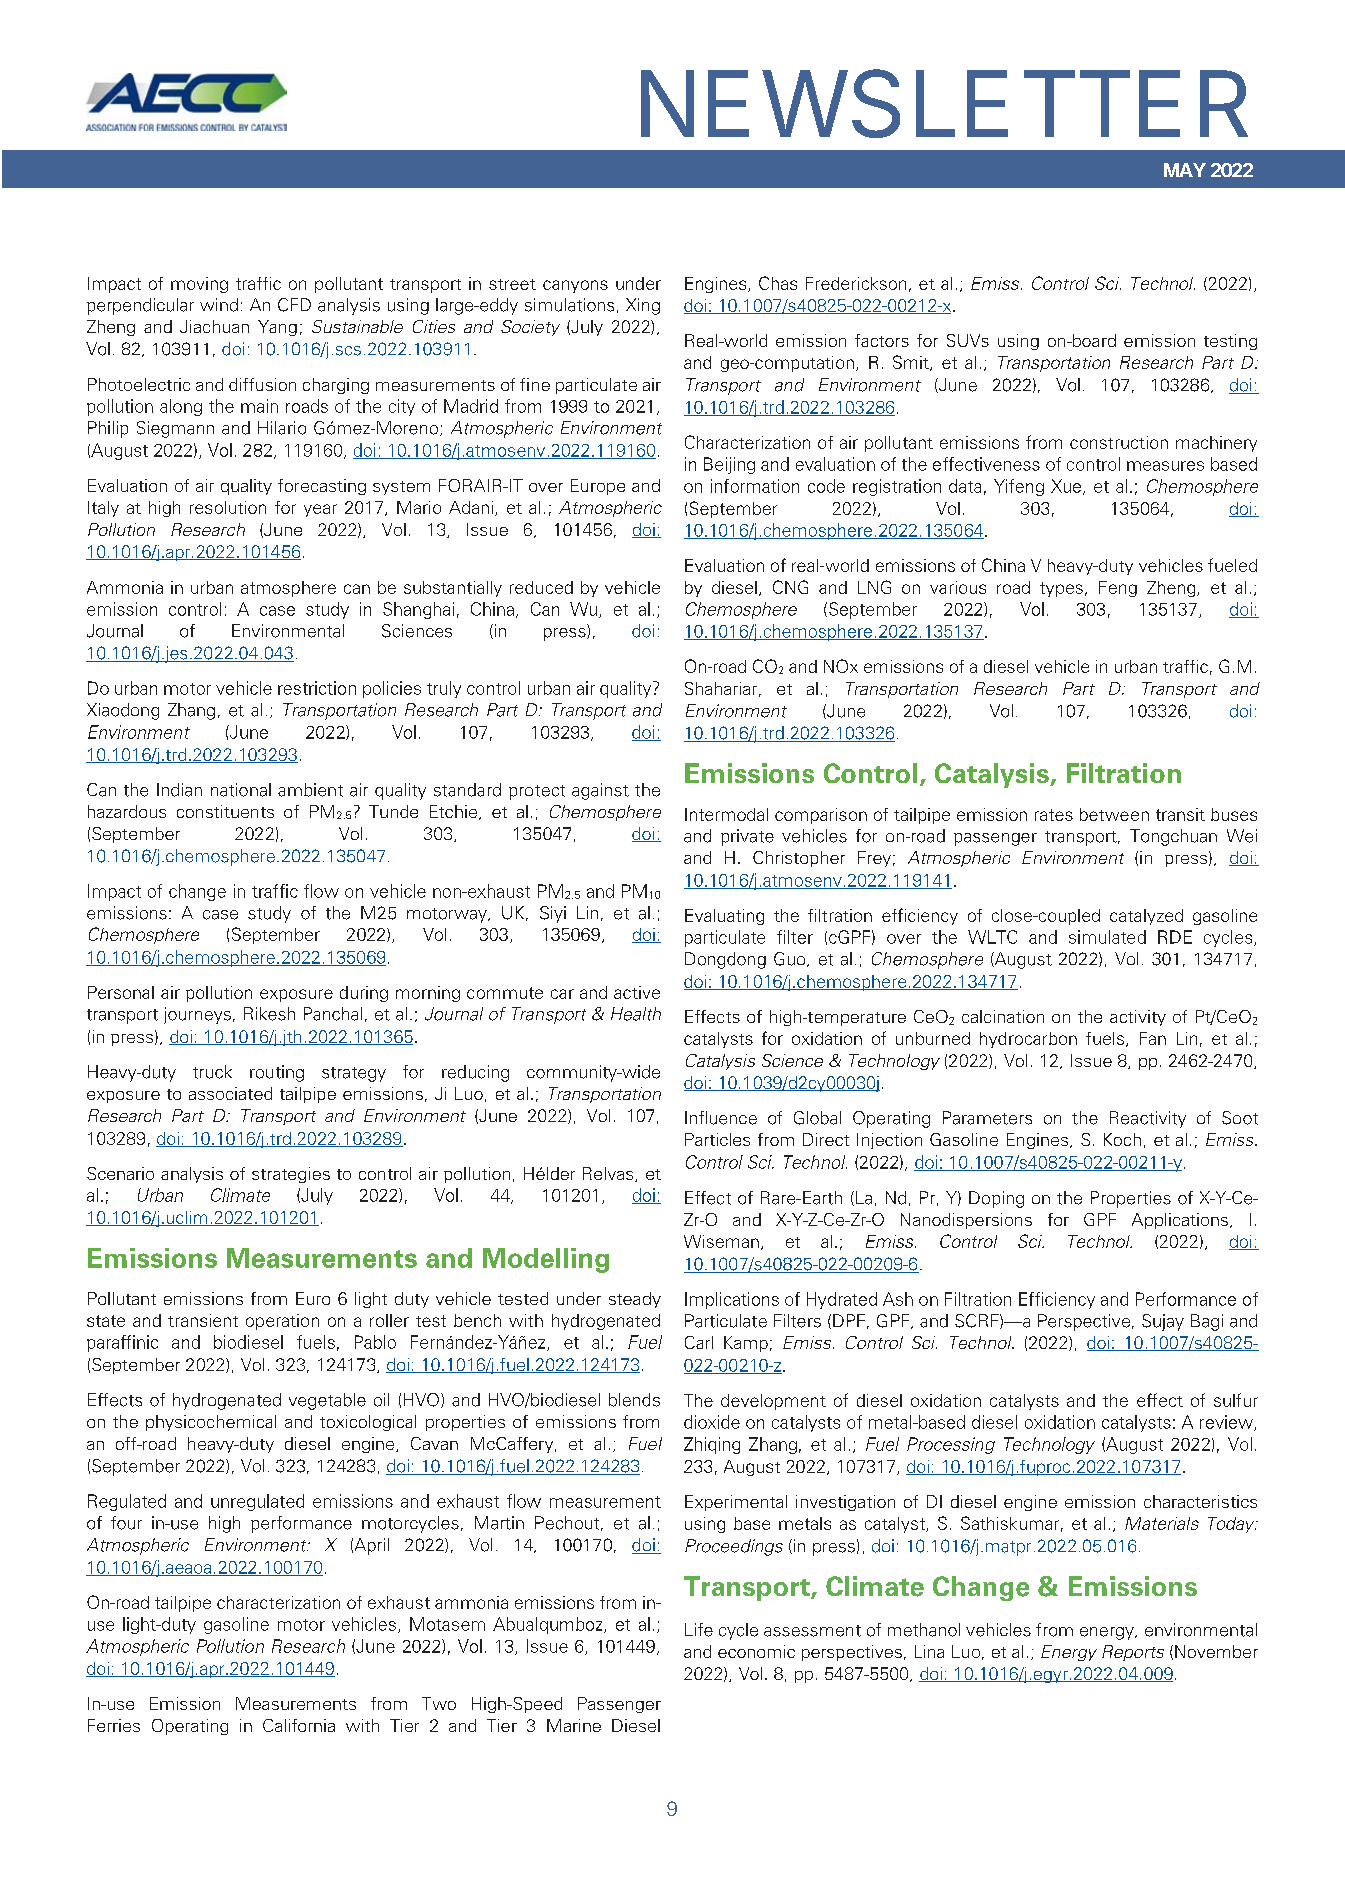 The height and width of the screenshot is (1902, 1345). Describe the element at coordinates (225, 811) in the screenshot. I see `constituents` at that location.
